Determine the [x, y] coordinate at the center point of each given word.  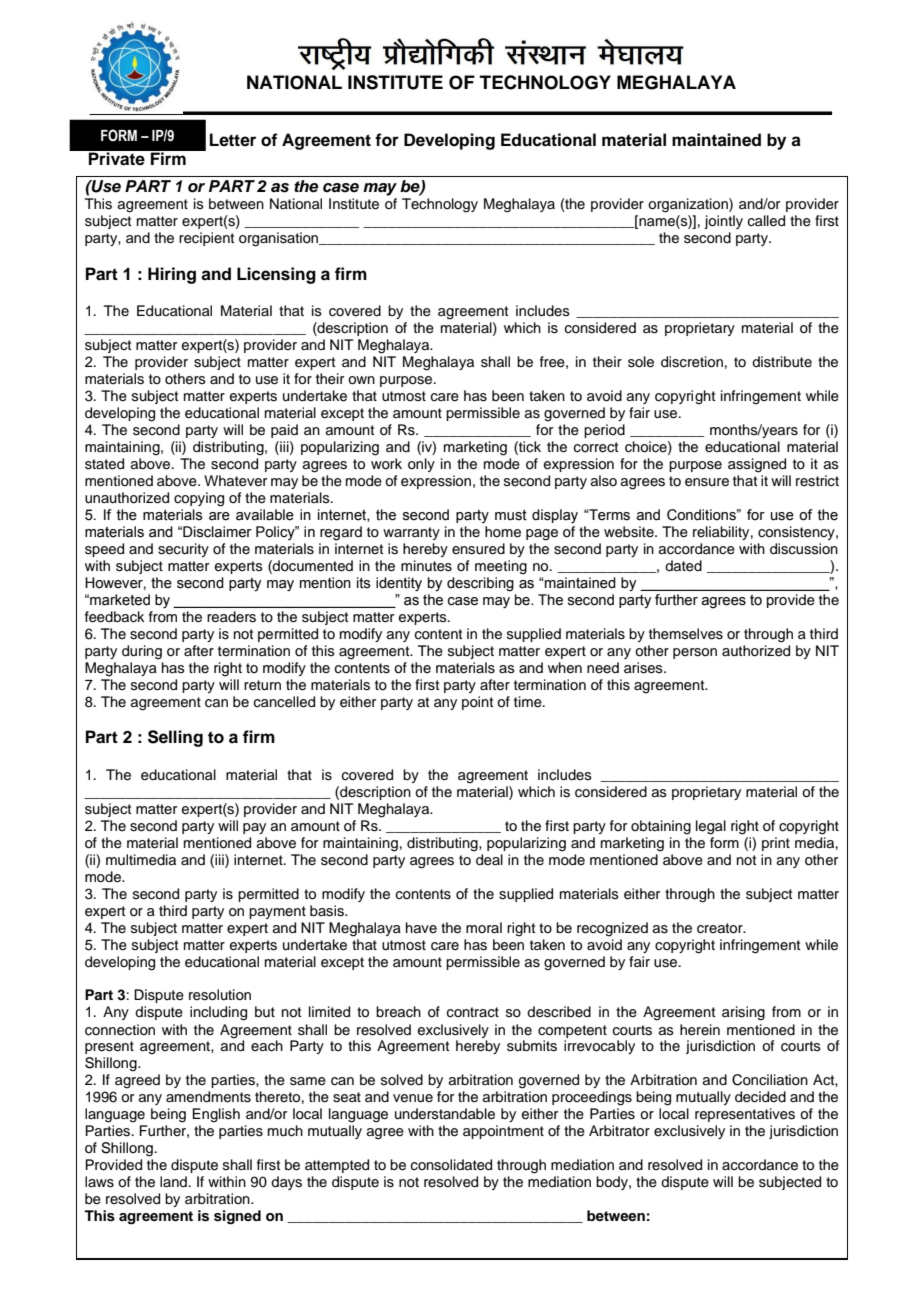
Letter [233, 140]
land [173, 1181]
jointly [723, 222]
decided [760, 1097]
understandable [445, 1114]
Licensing [276, 275]
